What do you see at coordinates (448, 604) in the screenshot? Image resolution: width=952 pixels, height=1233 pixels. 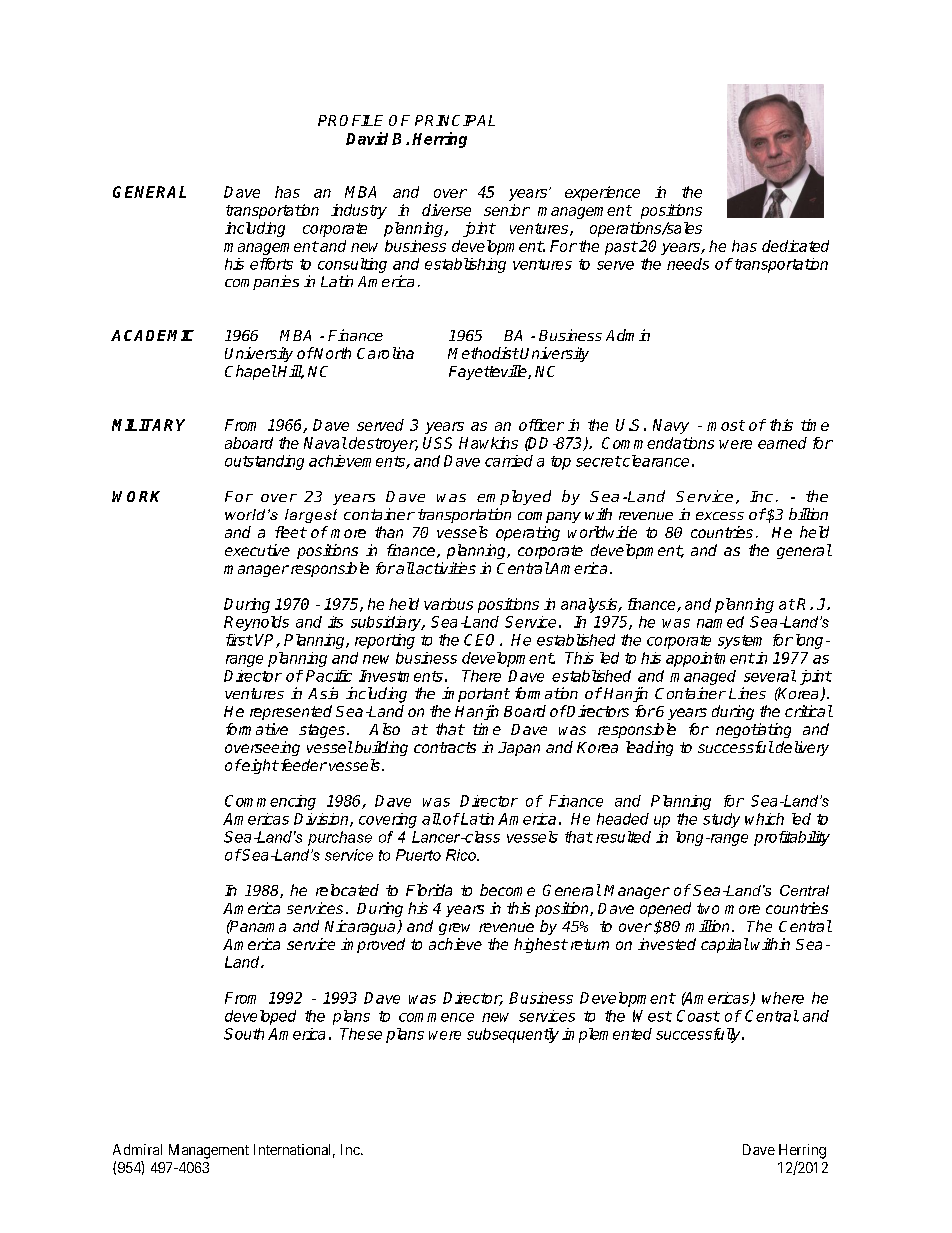 I see `various` at bounding box center [448, 604].
